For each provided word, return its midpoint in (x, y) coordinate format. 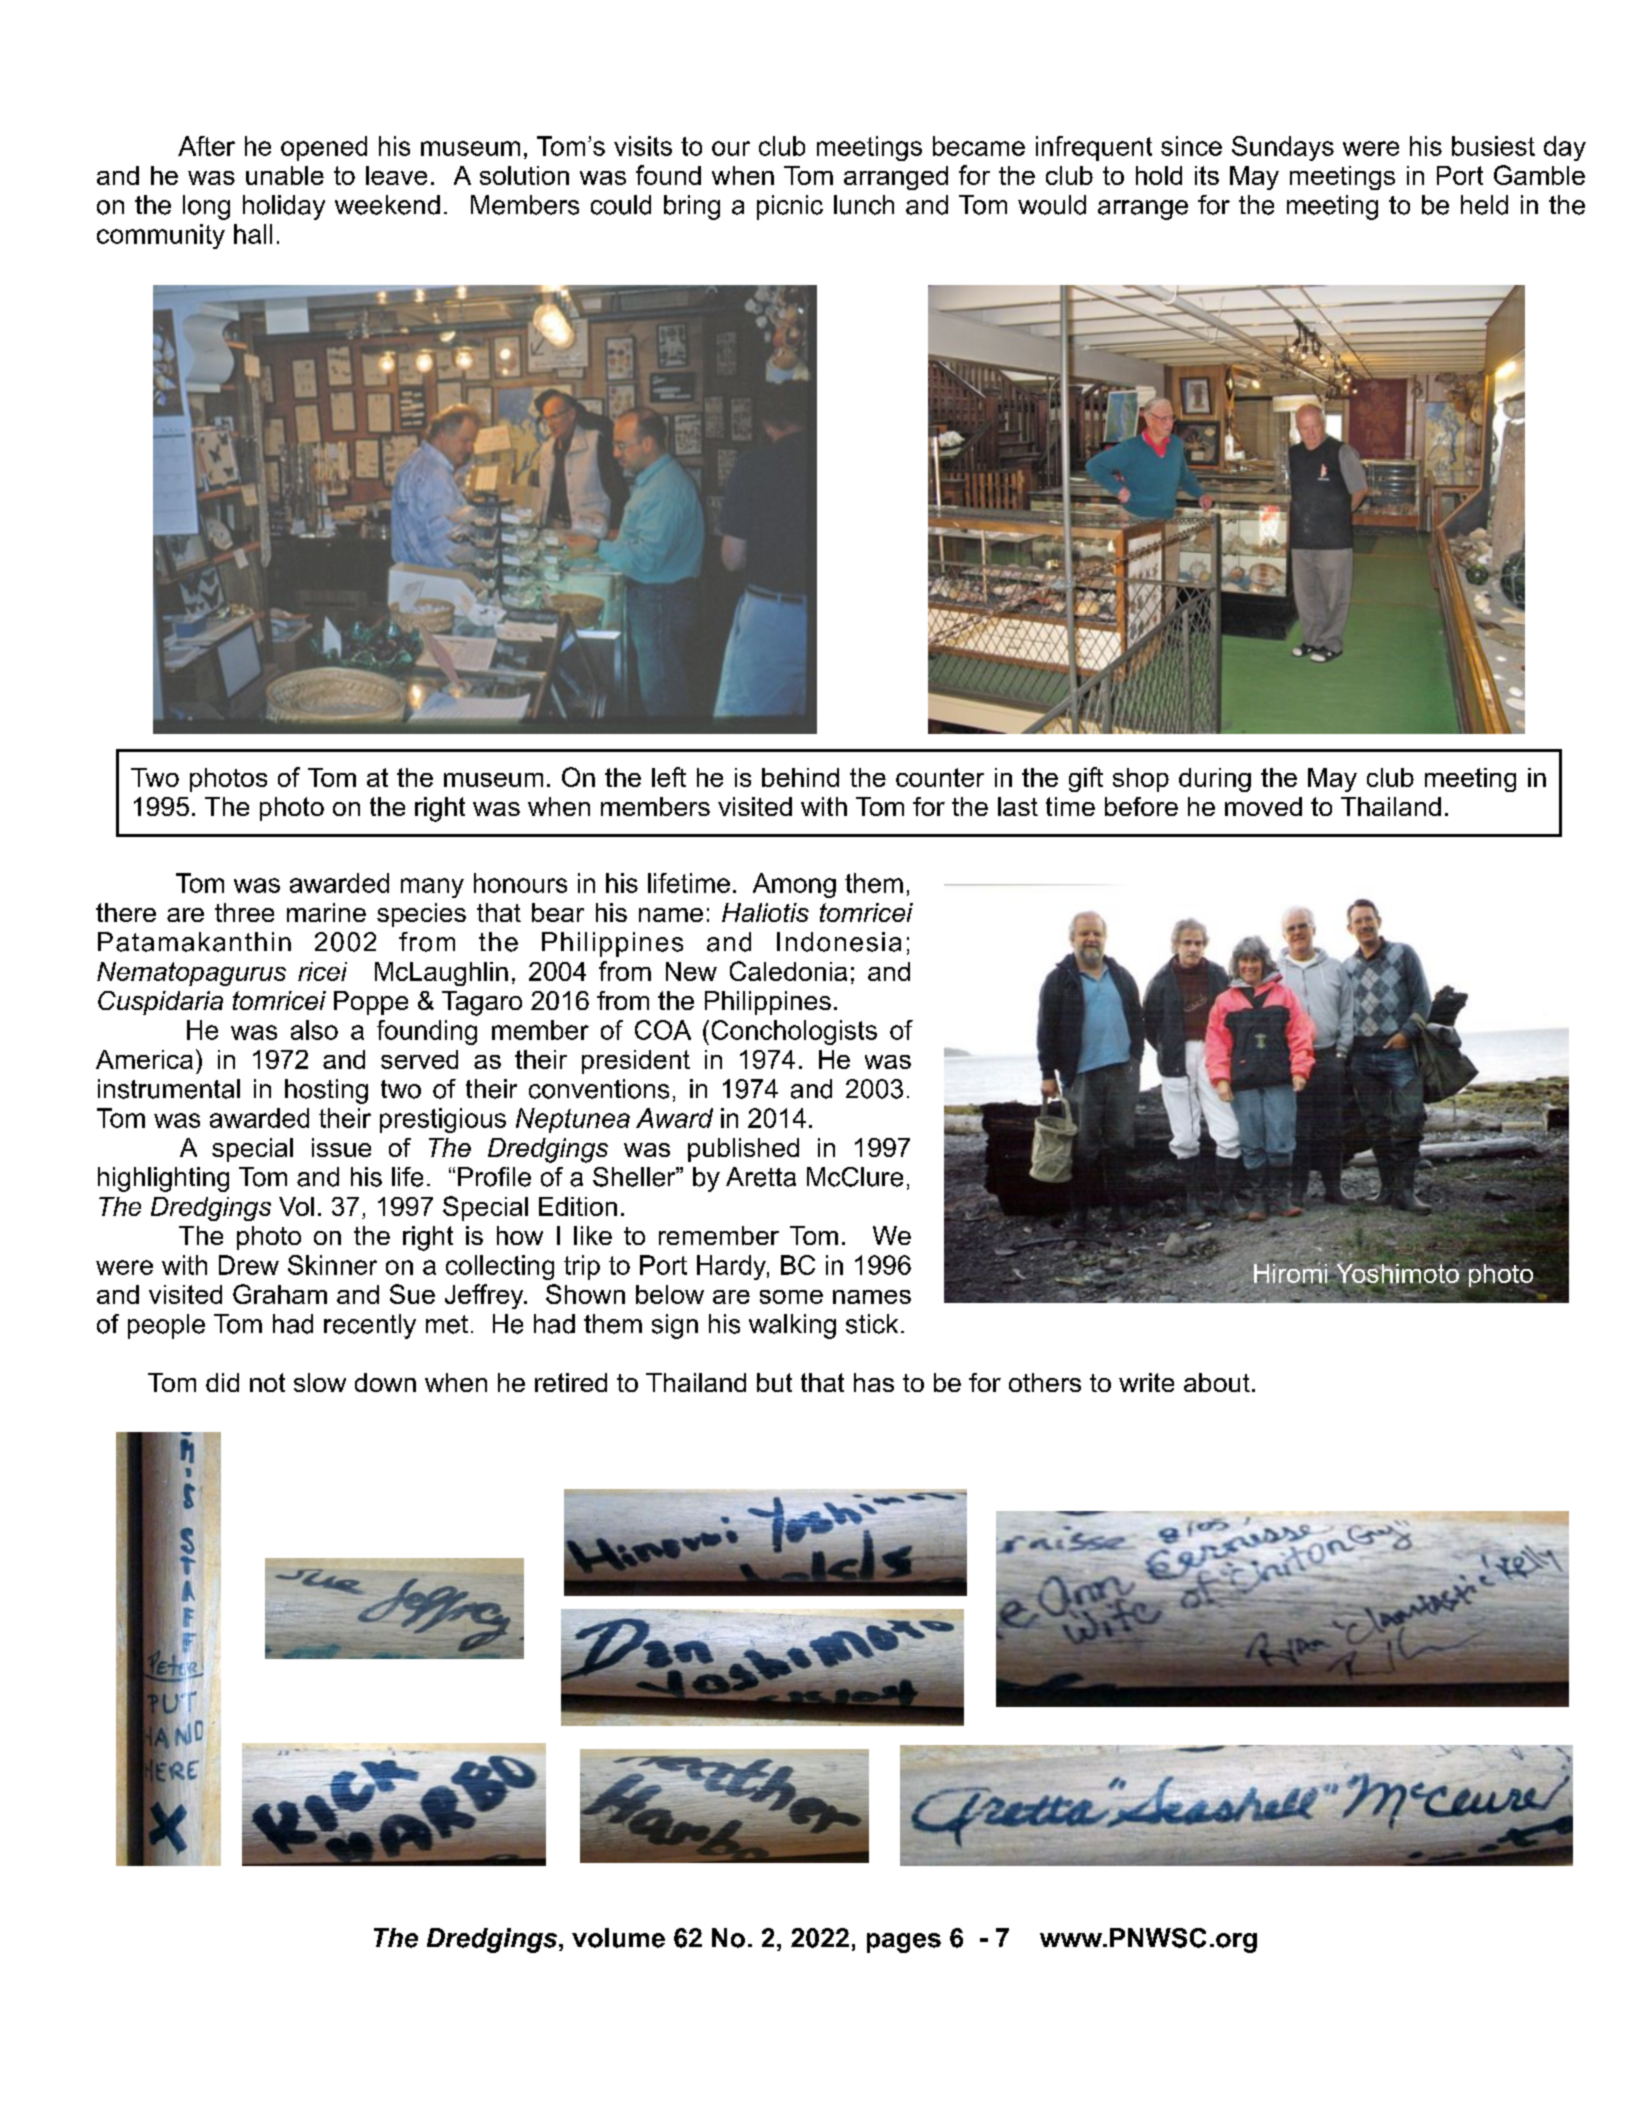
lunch (864, 205)
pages (904, 1943)
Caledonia (788, 971)
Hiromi (1292, 1274)
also (314, 1030)
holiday (284, 207)
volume (618, 1938)
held (1484, 205)
